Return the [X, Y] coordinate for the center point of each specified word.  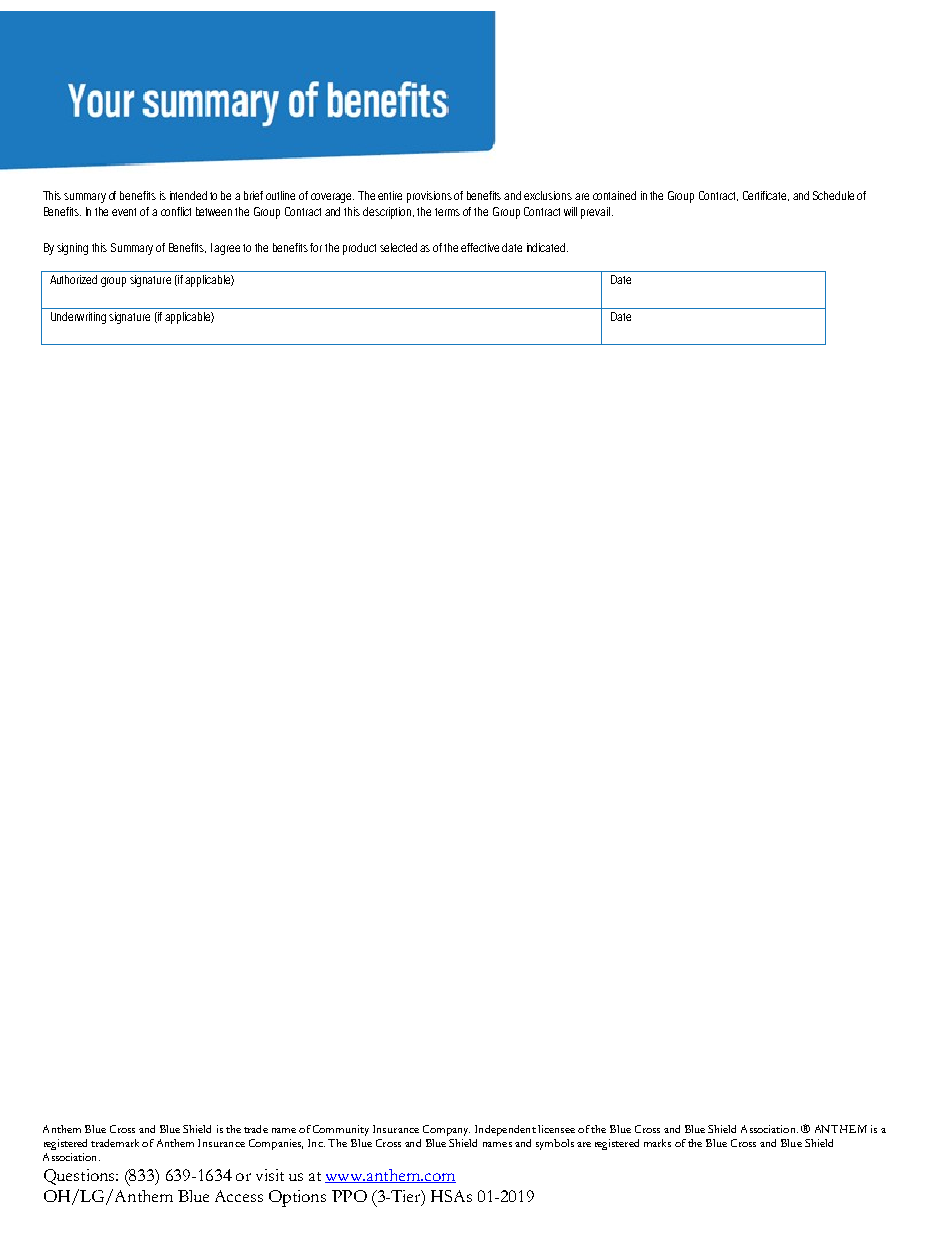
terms [447, 212]
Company [446, 1130]
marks [657, 1143]
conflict [176, 211]
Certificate [766, 196]
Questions [80, 1177]
